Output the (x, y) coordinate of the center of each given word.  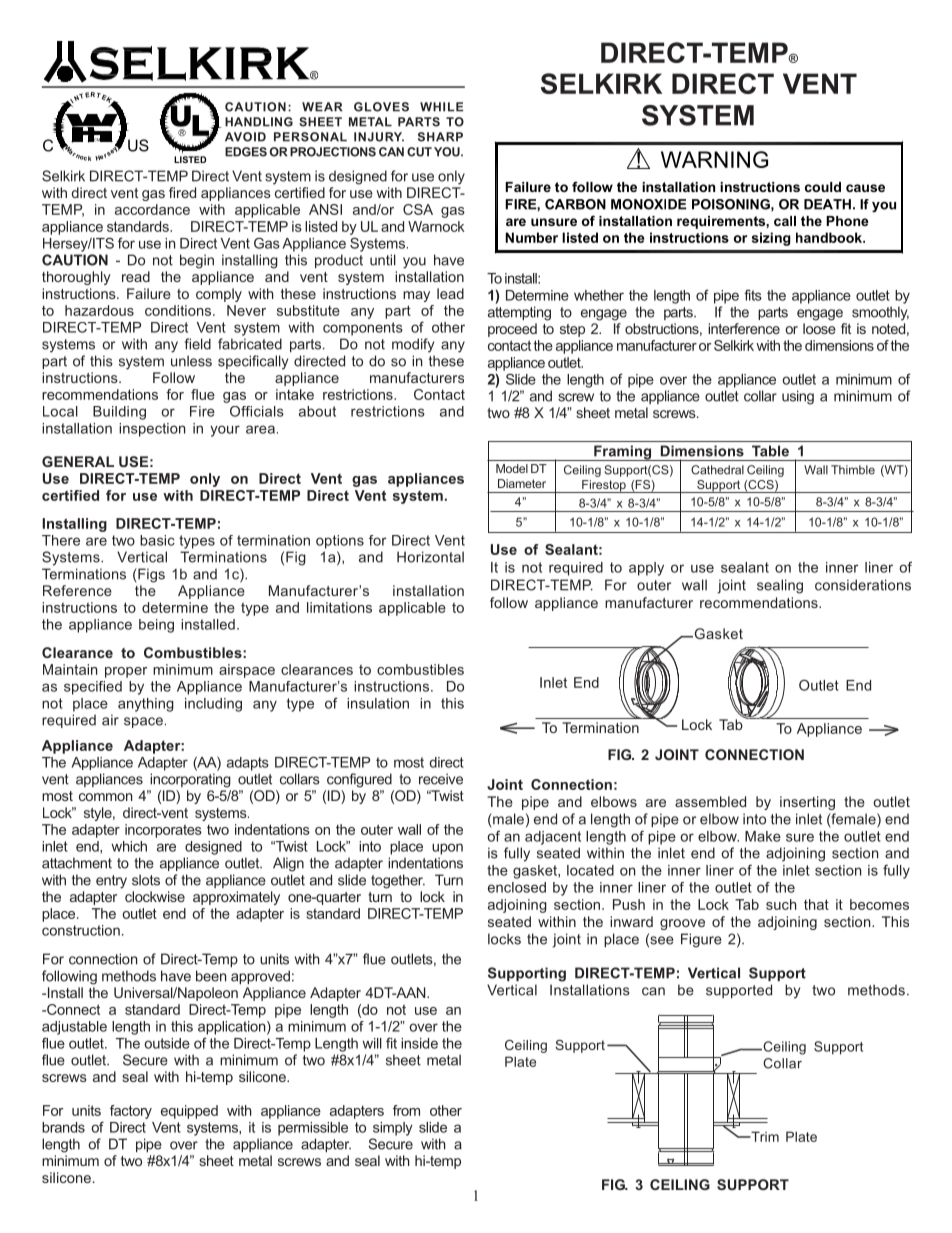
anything (146, 705)
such (781, 904)
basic (157, 540)
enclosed (517, 887)
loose (819, 328)
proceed (512, 330)
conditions (179, 310)
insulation (378, 703)
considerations (863, 585)
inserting (807, 803)
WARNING (714, 159)
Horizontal (430, 557)
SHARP (440, 137)
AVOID (245, 137)
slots (146, 880)
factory (131, 1112)
